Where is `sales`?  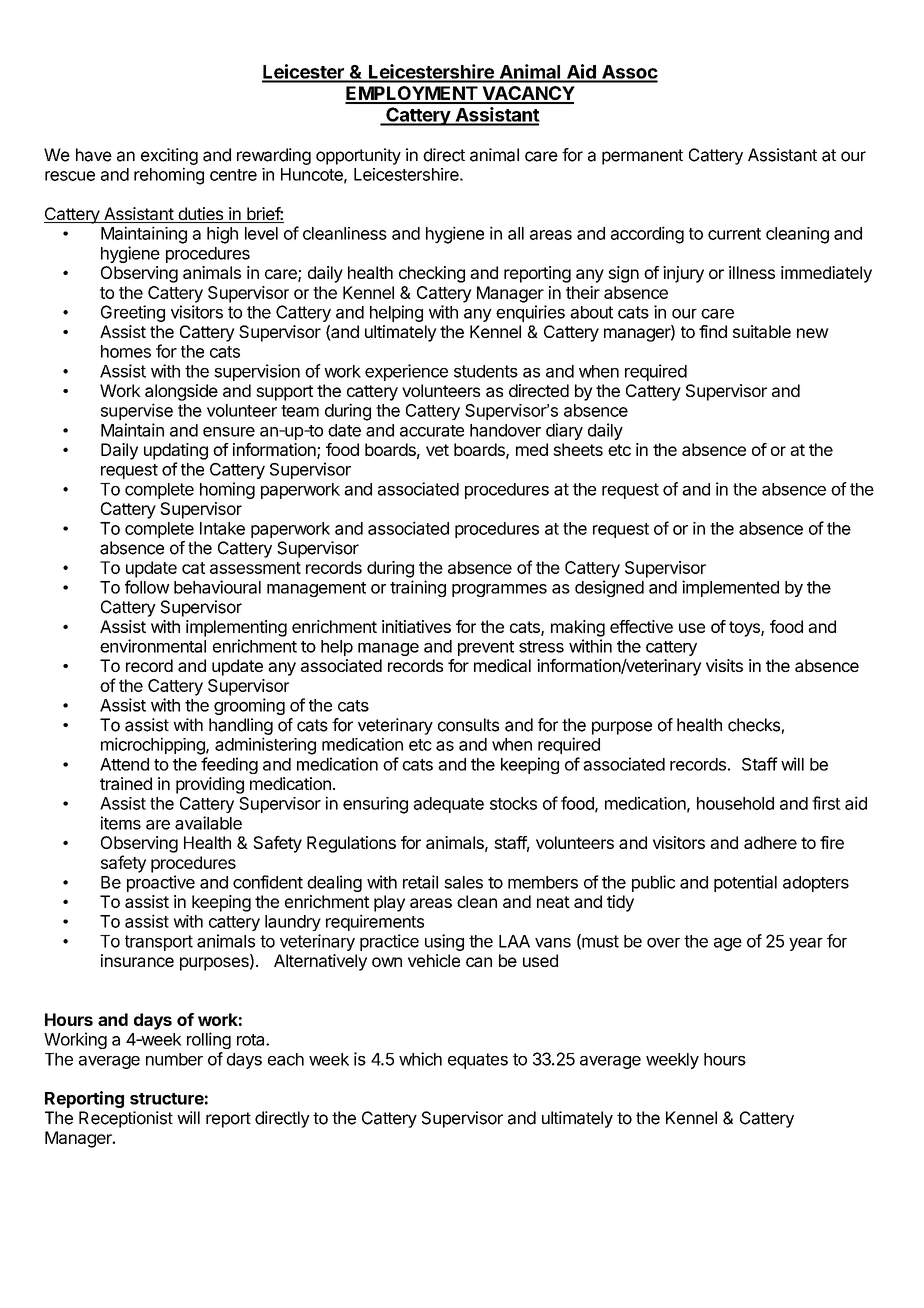
sales is located at coordinates (463, 882).
